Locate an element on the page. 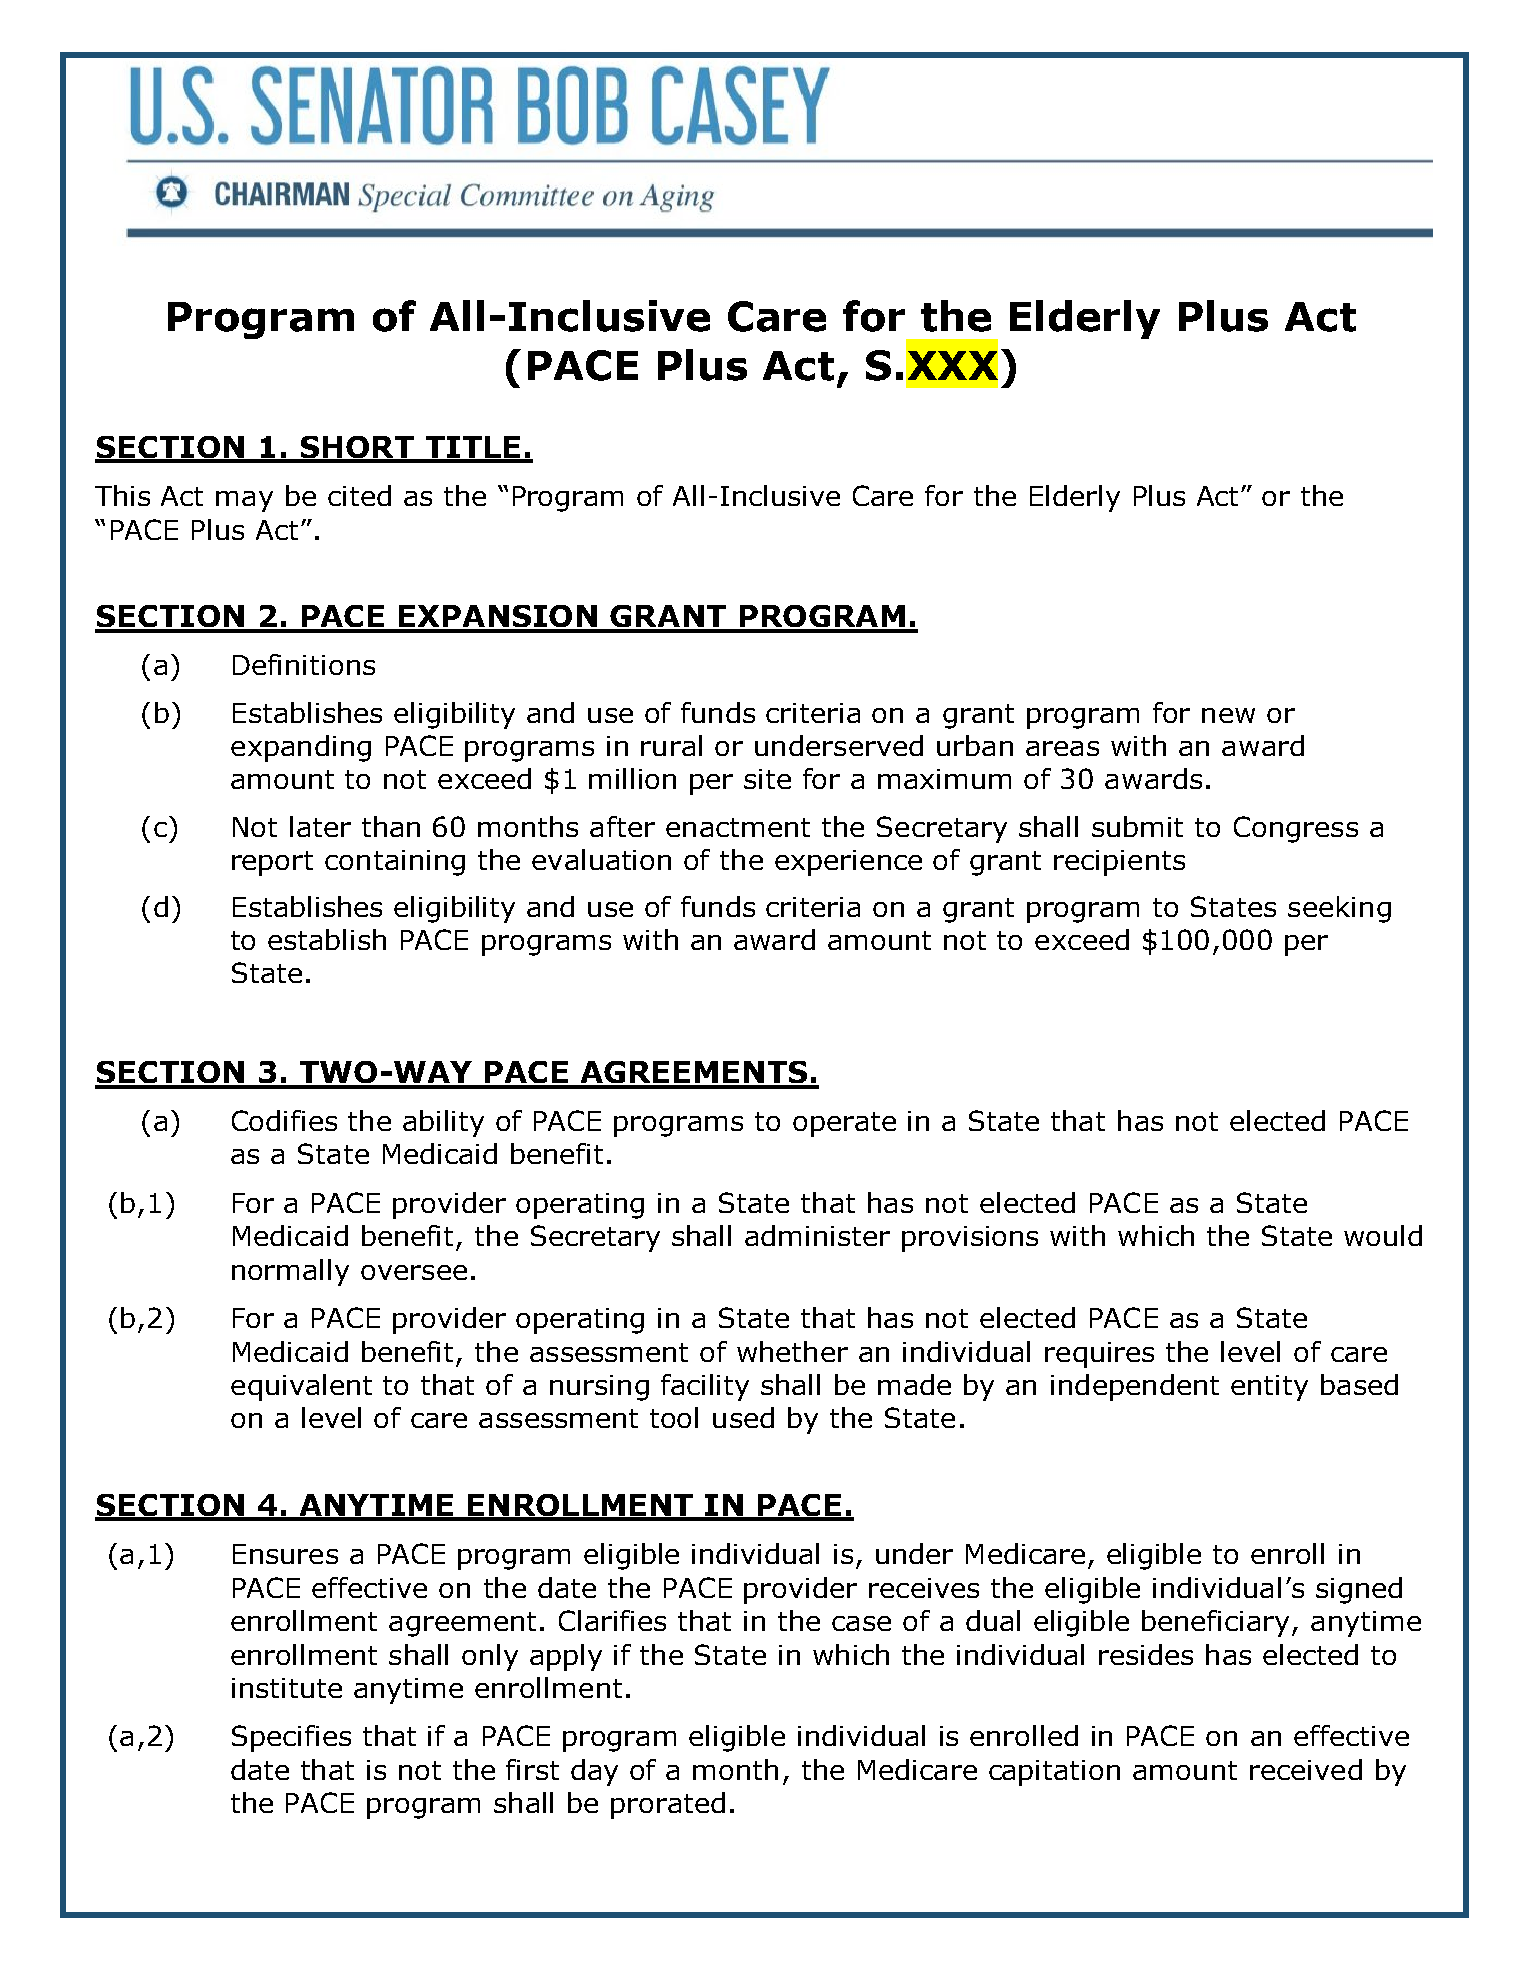  Specifies is located at coordinates (291, 1738).
